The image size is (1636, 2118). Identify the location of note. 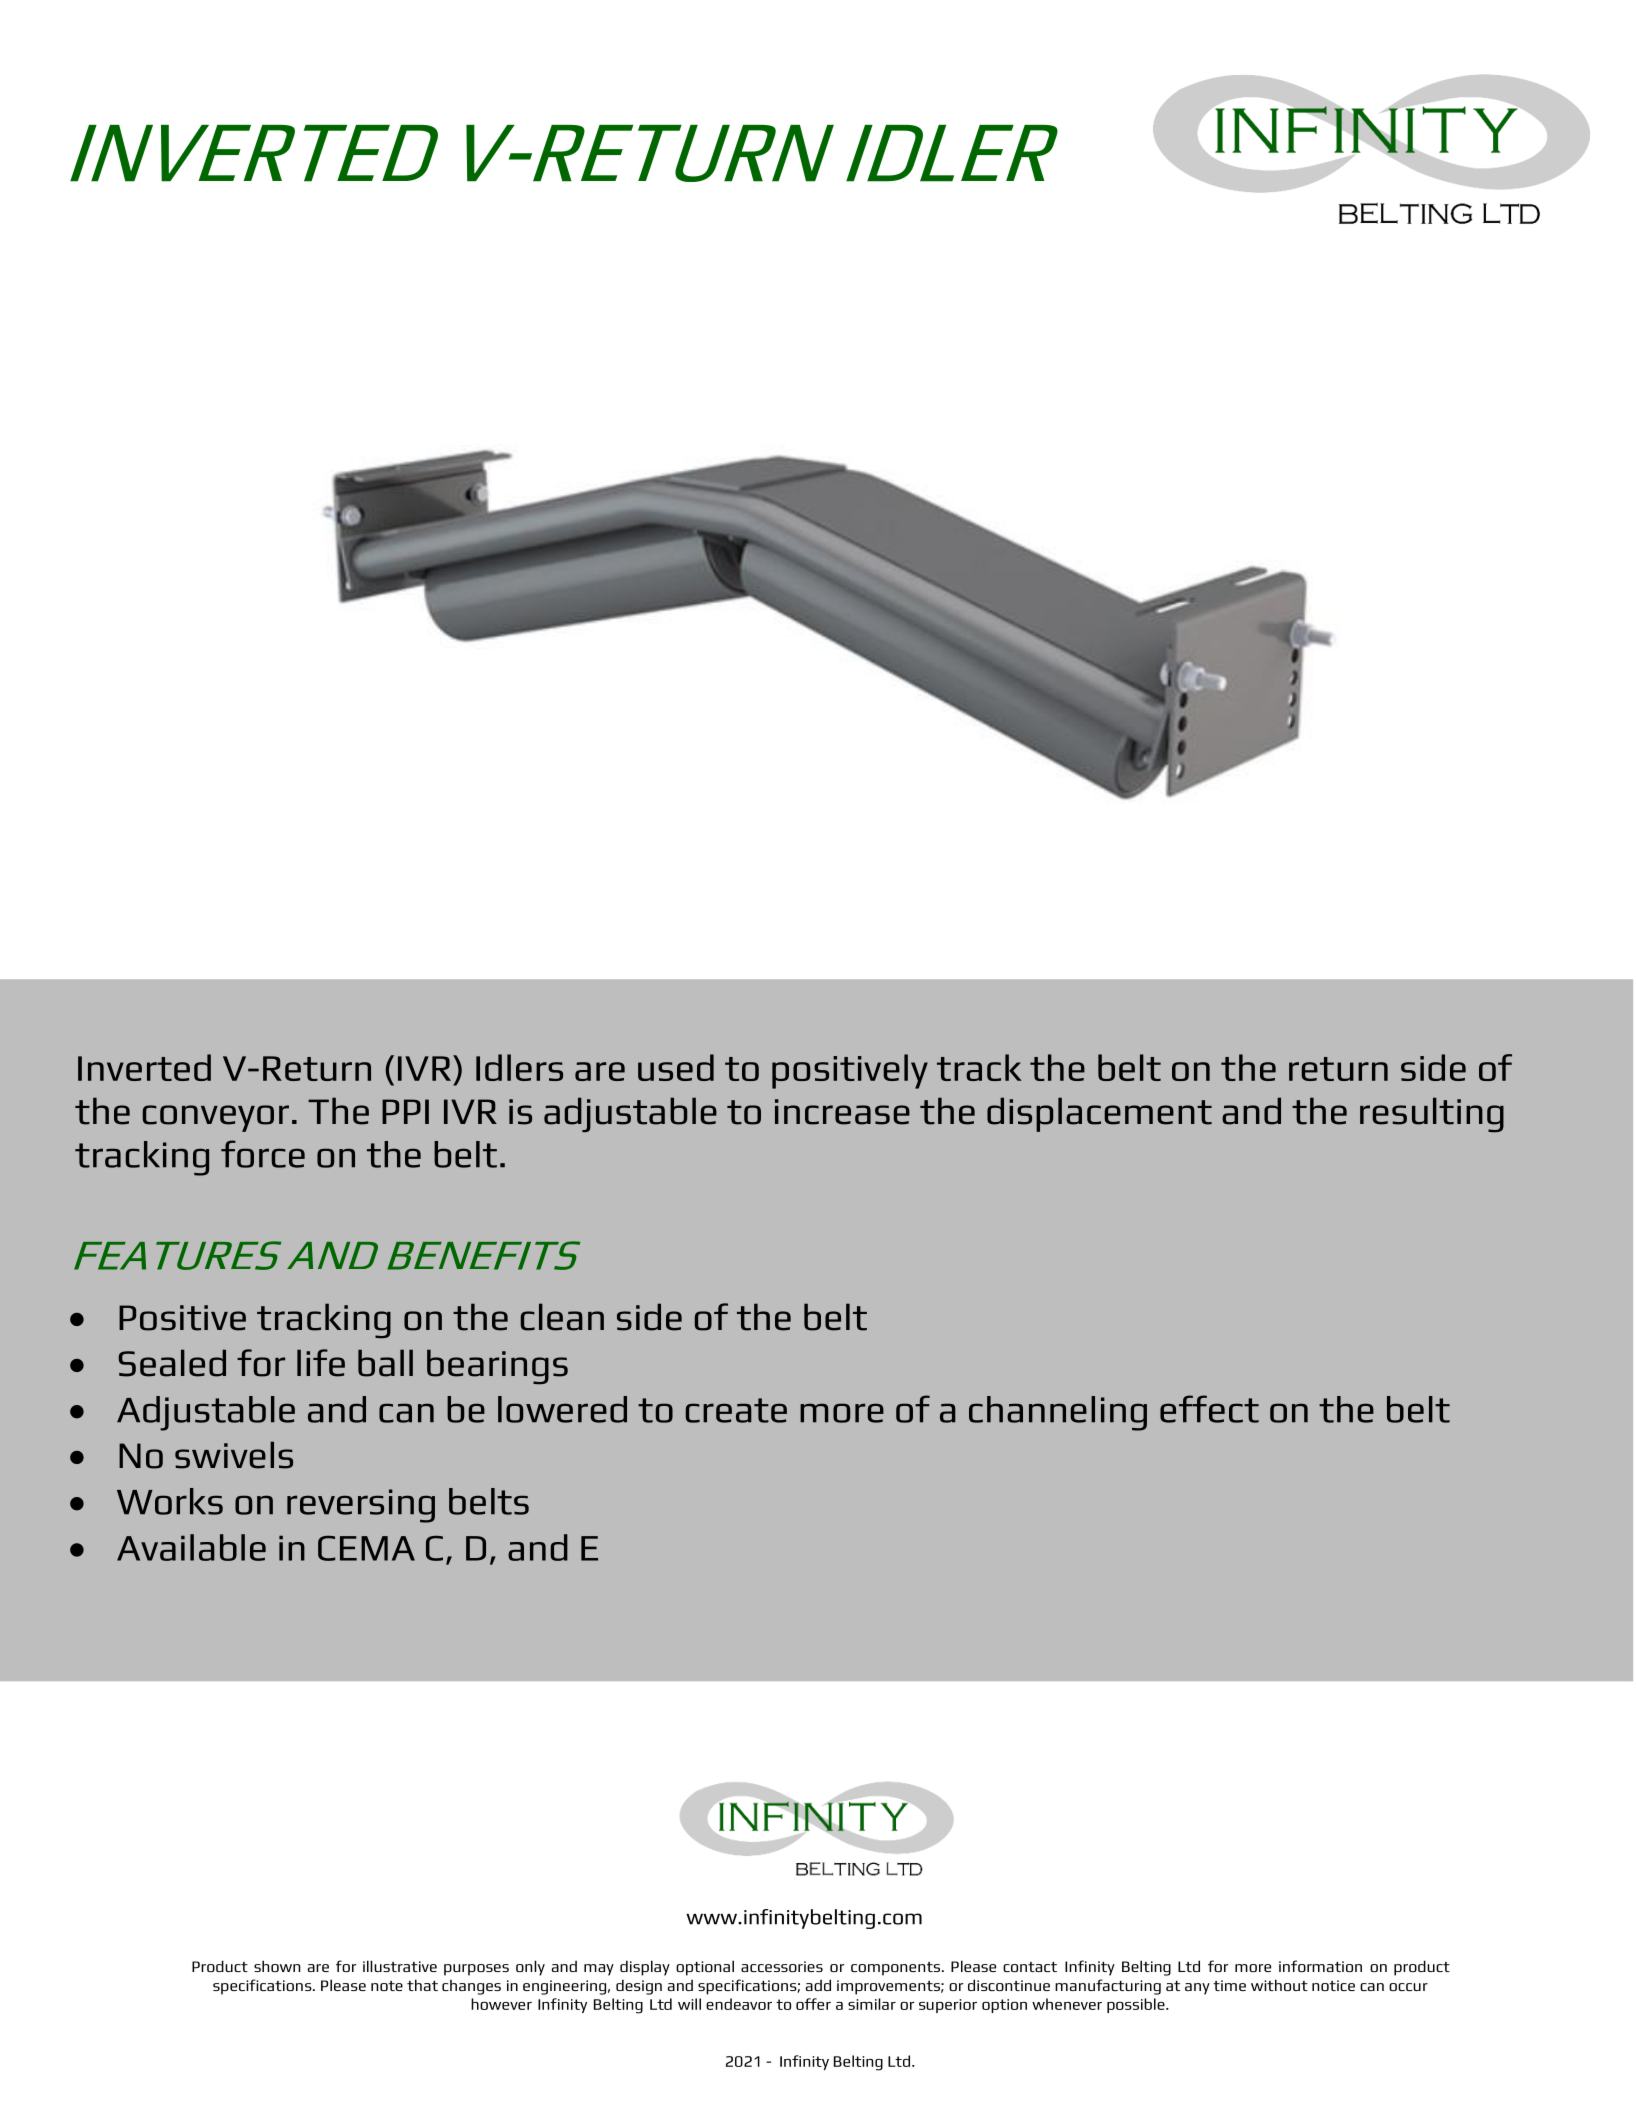
(387, 1986).
